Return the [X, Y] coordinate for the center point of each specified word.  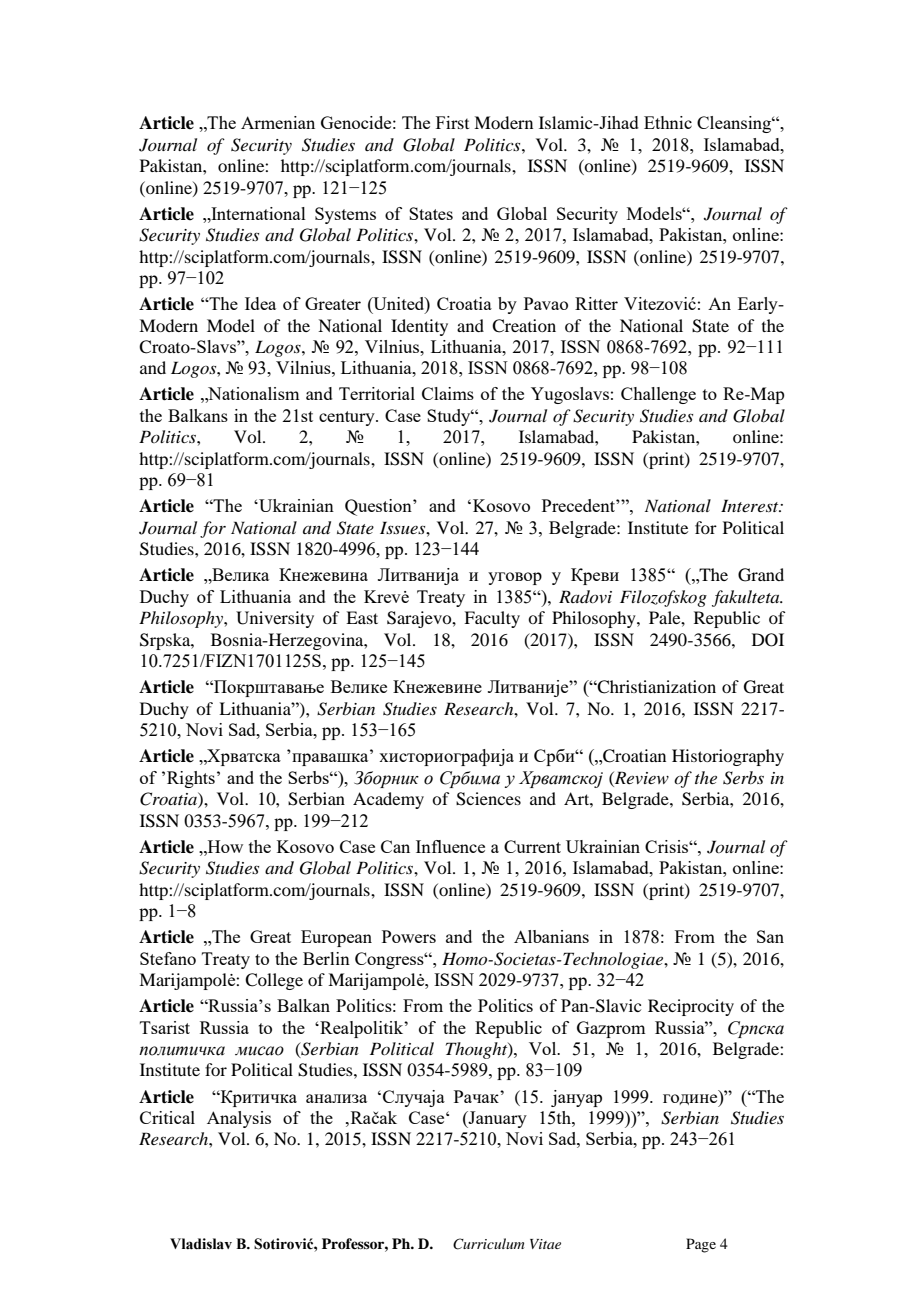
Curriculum [489, 1244]
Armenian [278, 122]
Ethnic [668, 122]
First [452, 122]
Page [701, 1245]
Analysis [239, 1119]
